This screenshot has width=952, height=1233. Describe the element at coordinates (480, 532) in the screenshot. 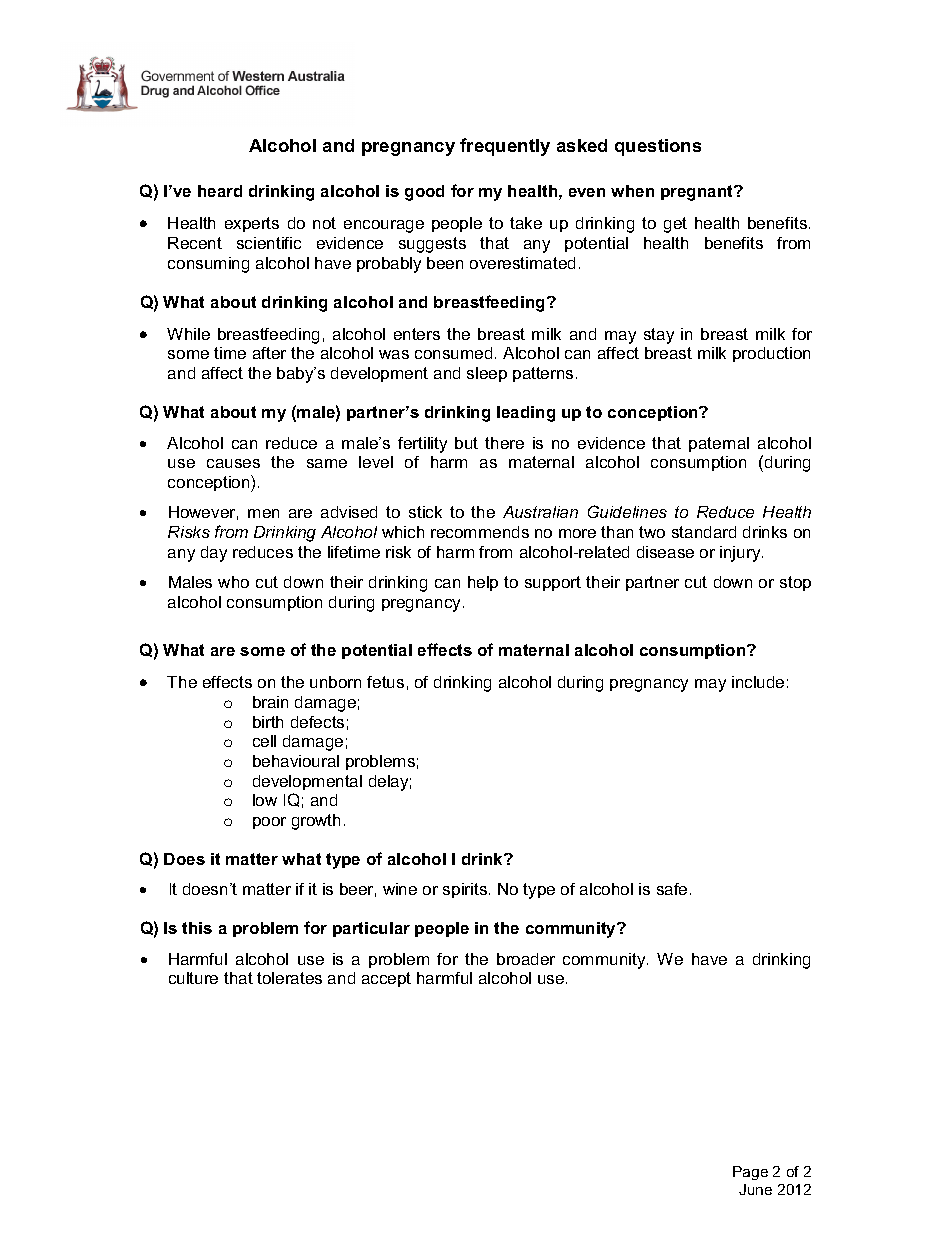

I see `recommends` at that location.
